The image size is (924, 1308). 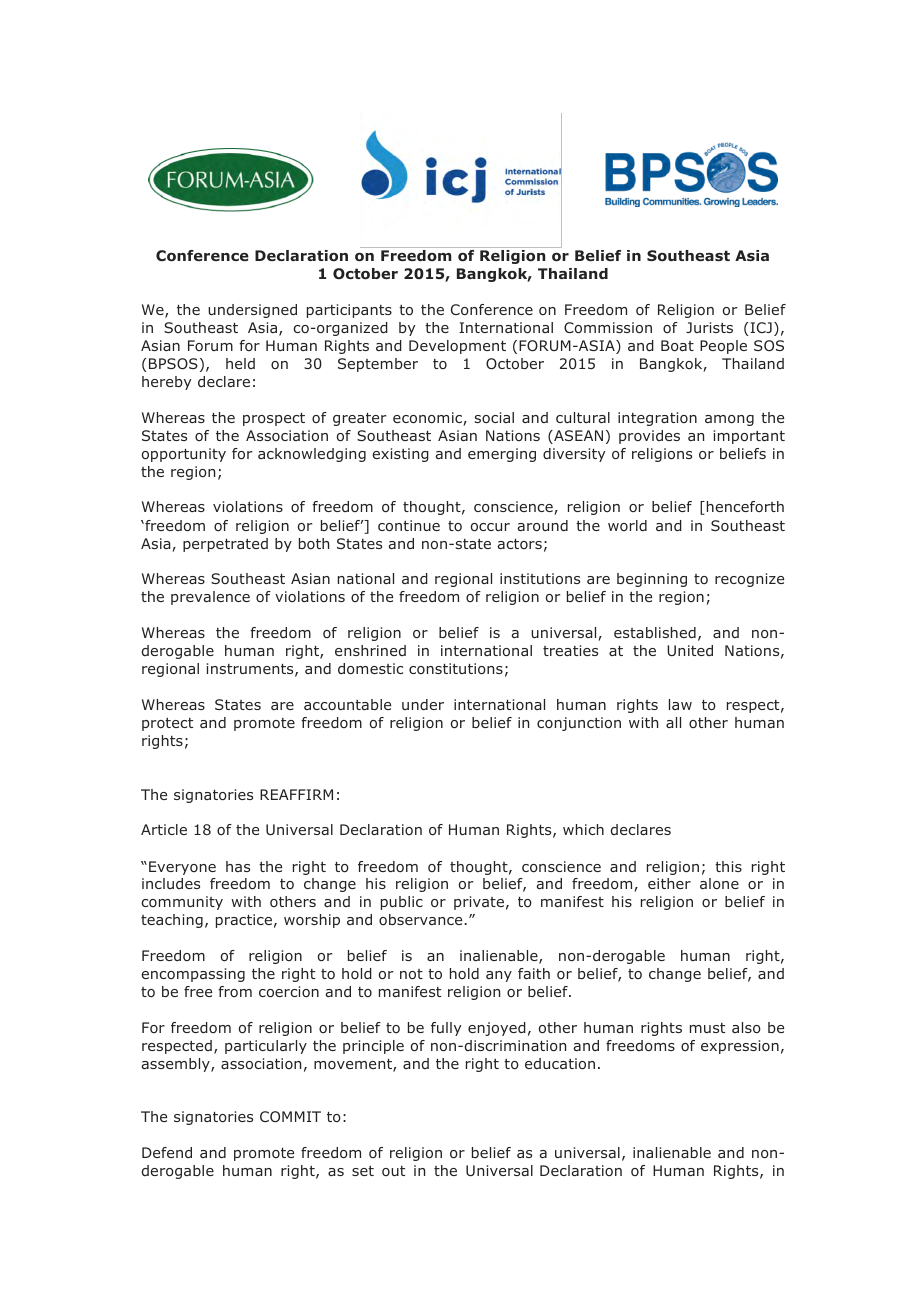 I want to click on all, so click(x=673, y=722).
